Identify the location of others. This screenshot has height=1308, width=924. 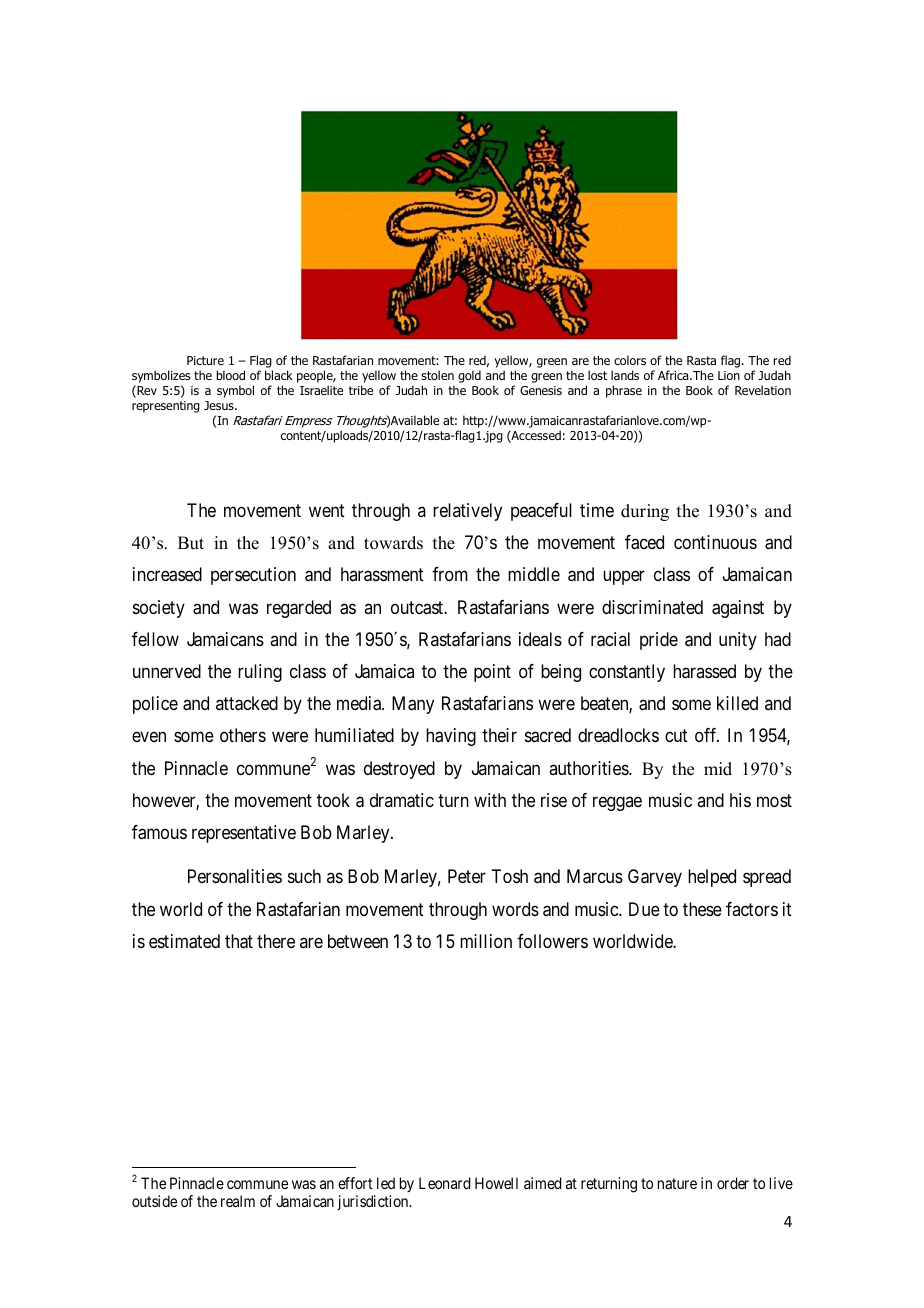
(243, 735).
